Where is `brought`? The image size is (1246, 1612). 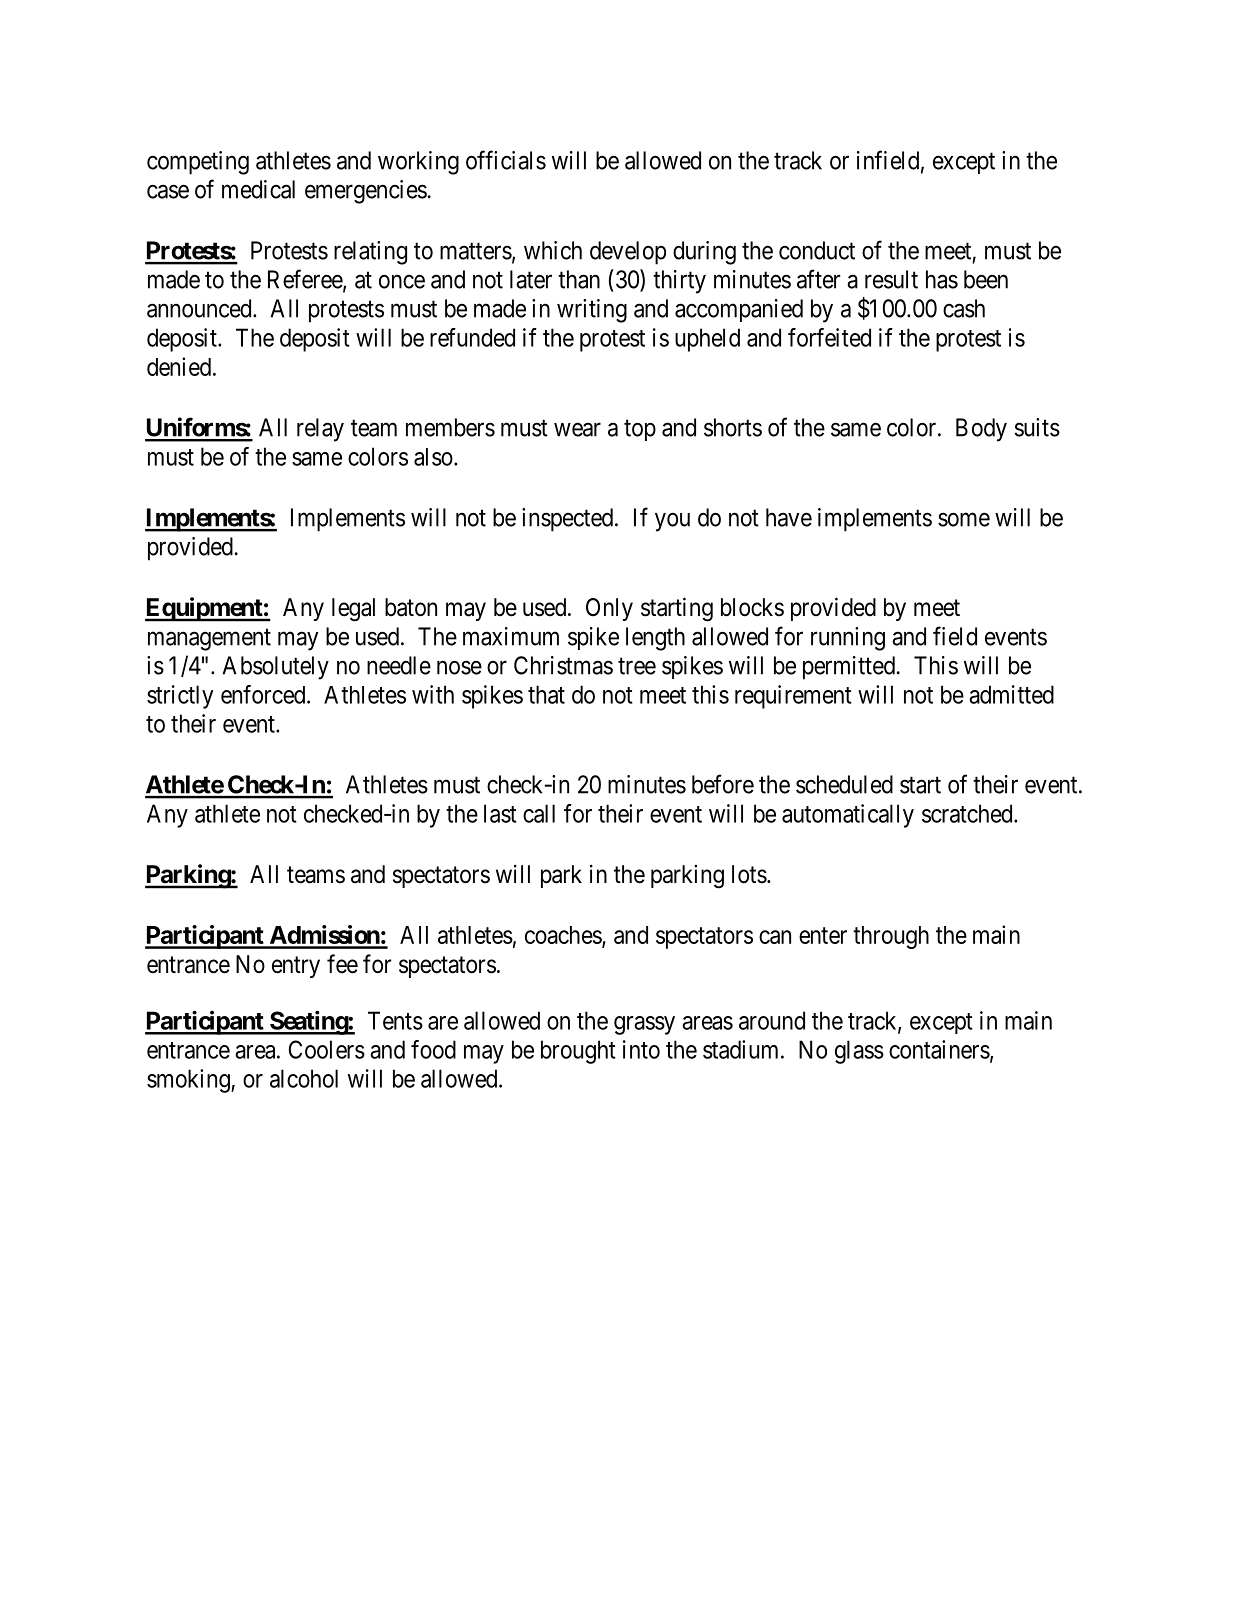
brought is located at coordinates (578, 1052).
